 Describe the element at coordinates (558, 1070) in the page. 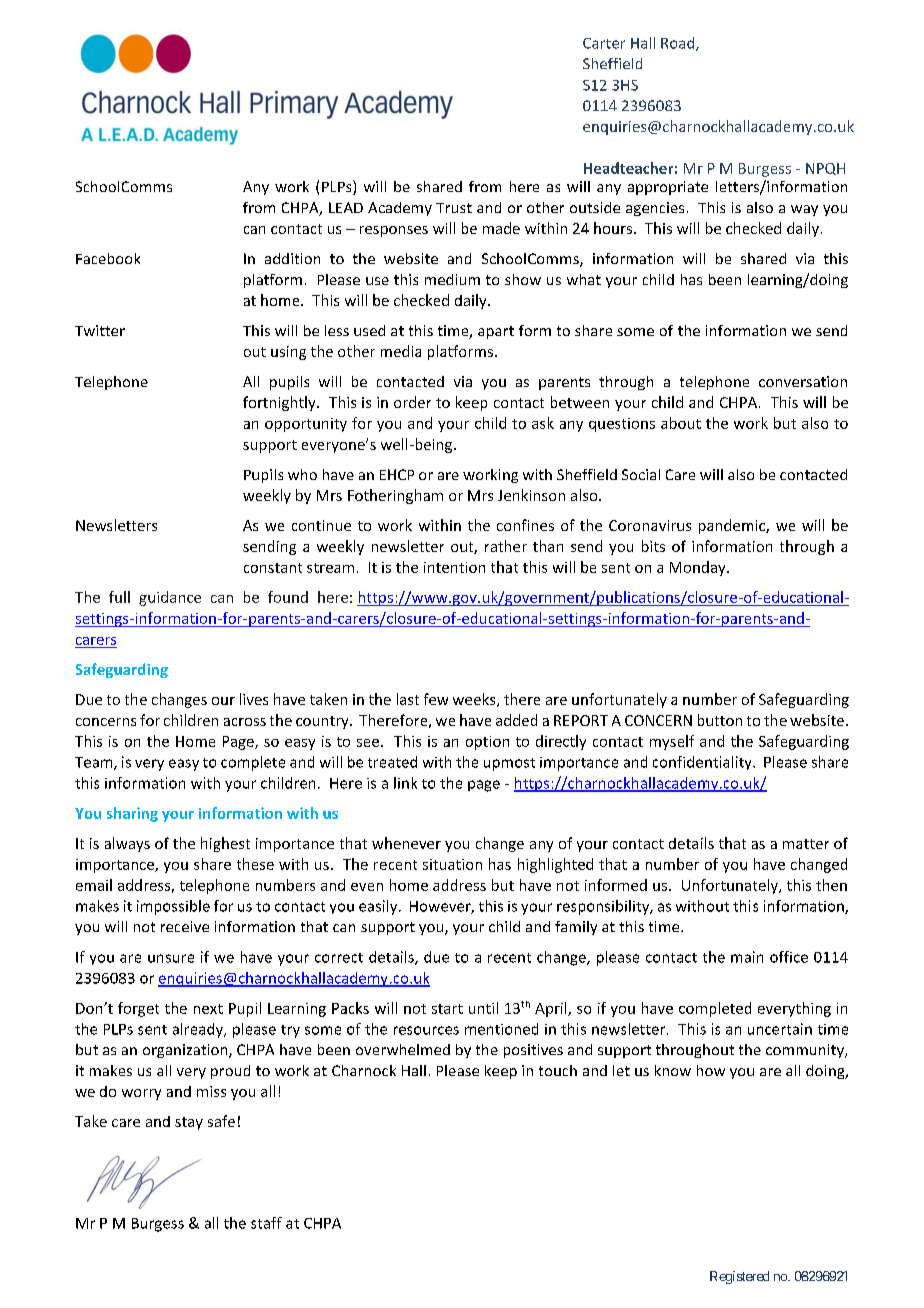

I see `touch` at that location.
